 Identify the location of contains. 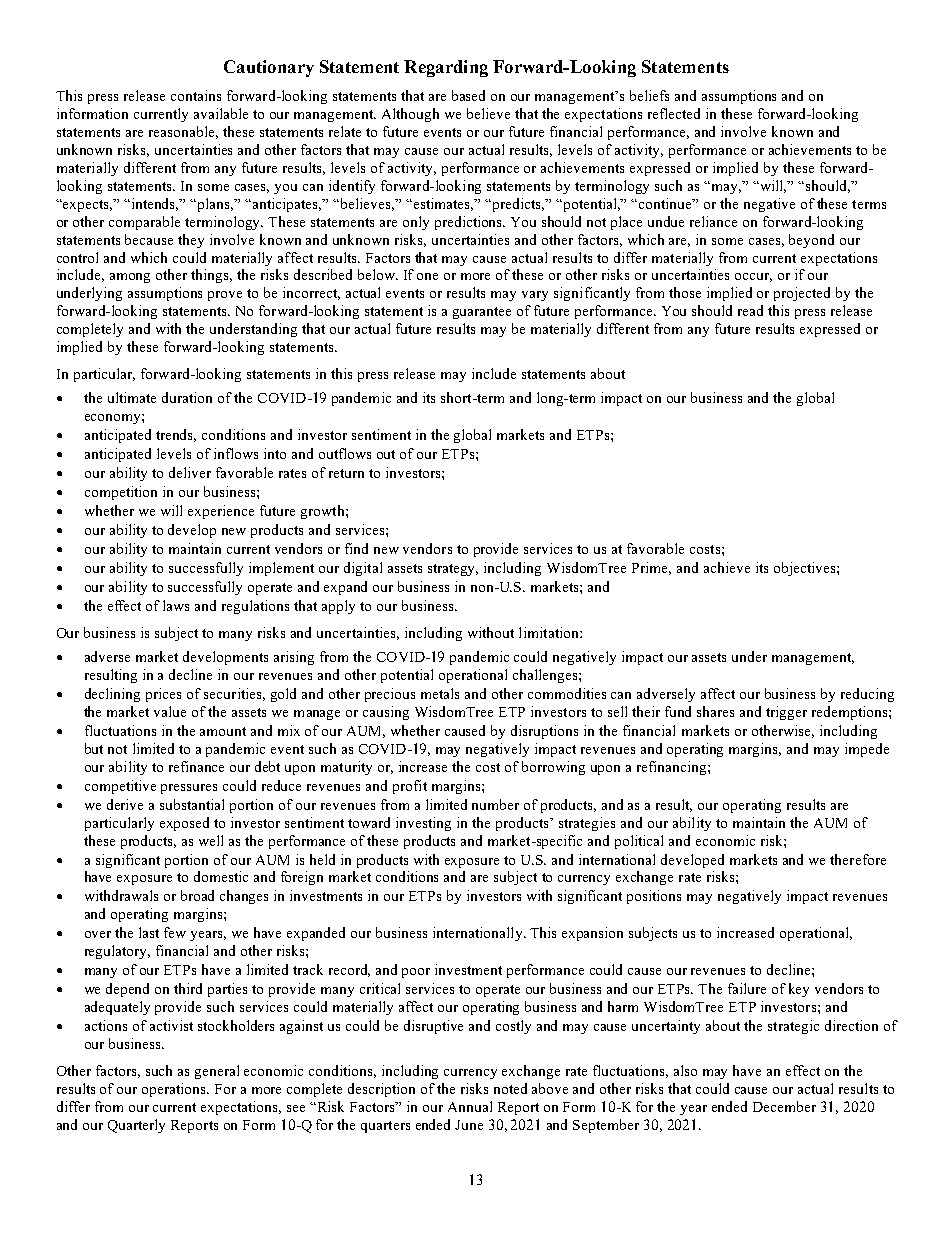
(196, 95).
